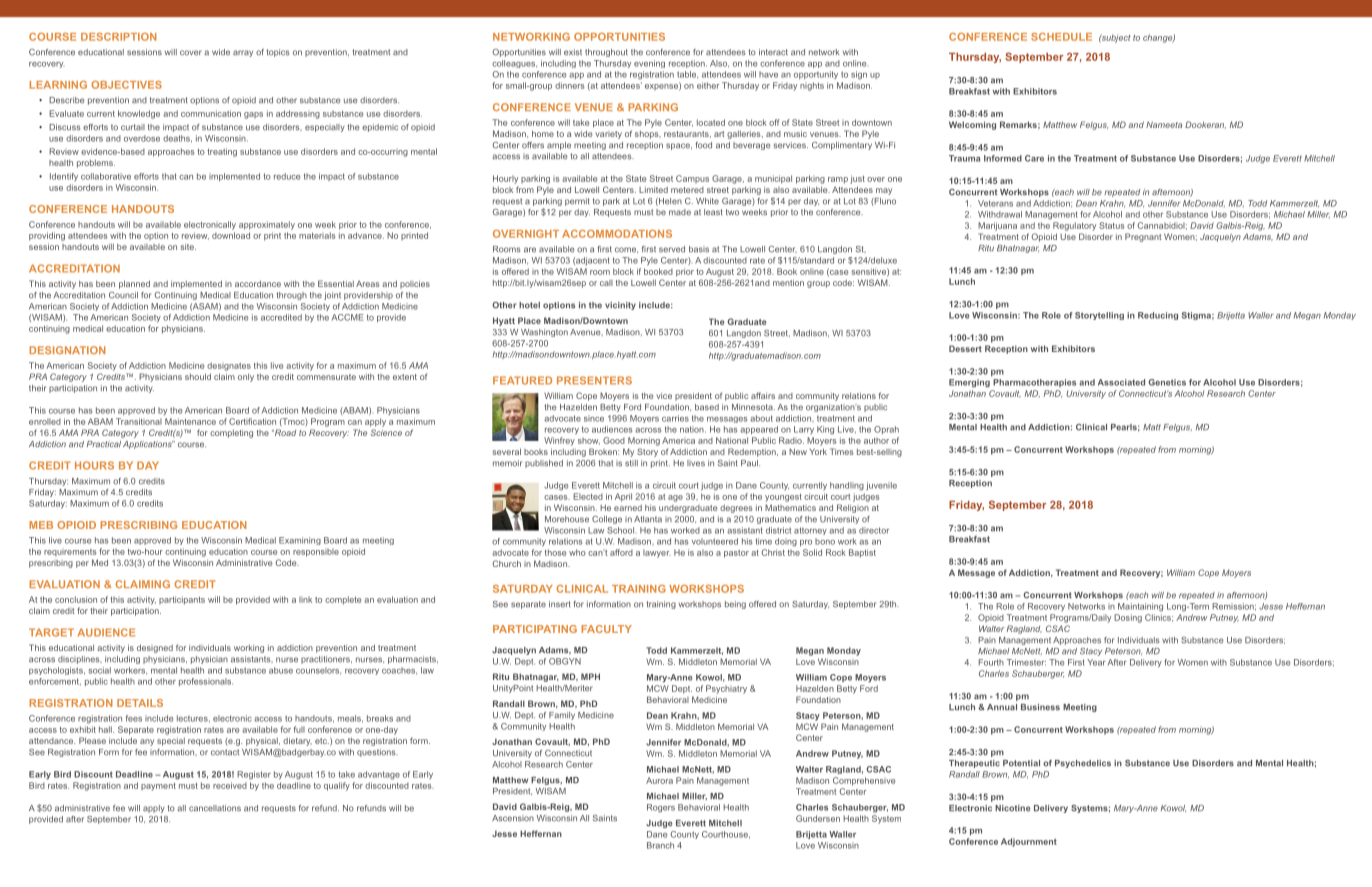  What do you see at coordinates (573, 52) in the page?
I see `exist` at bounding box center [573, 52].
